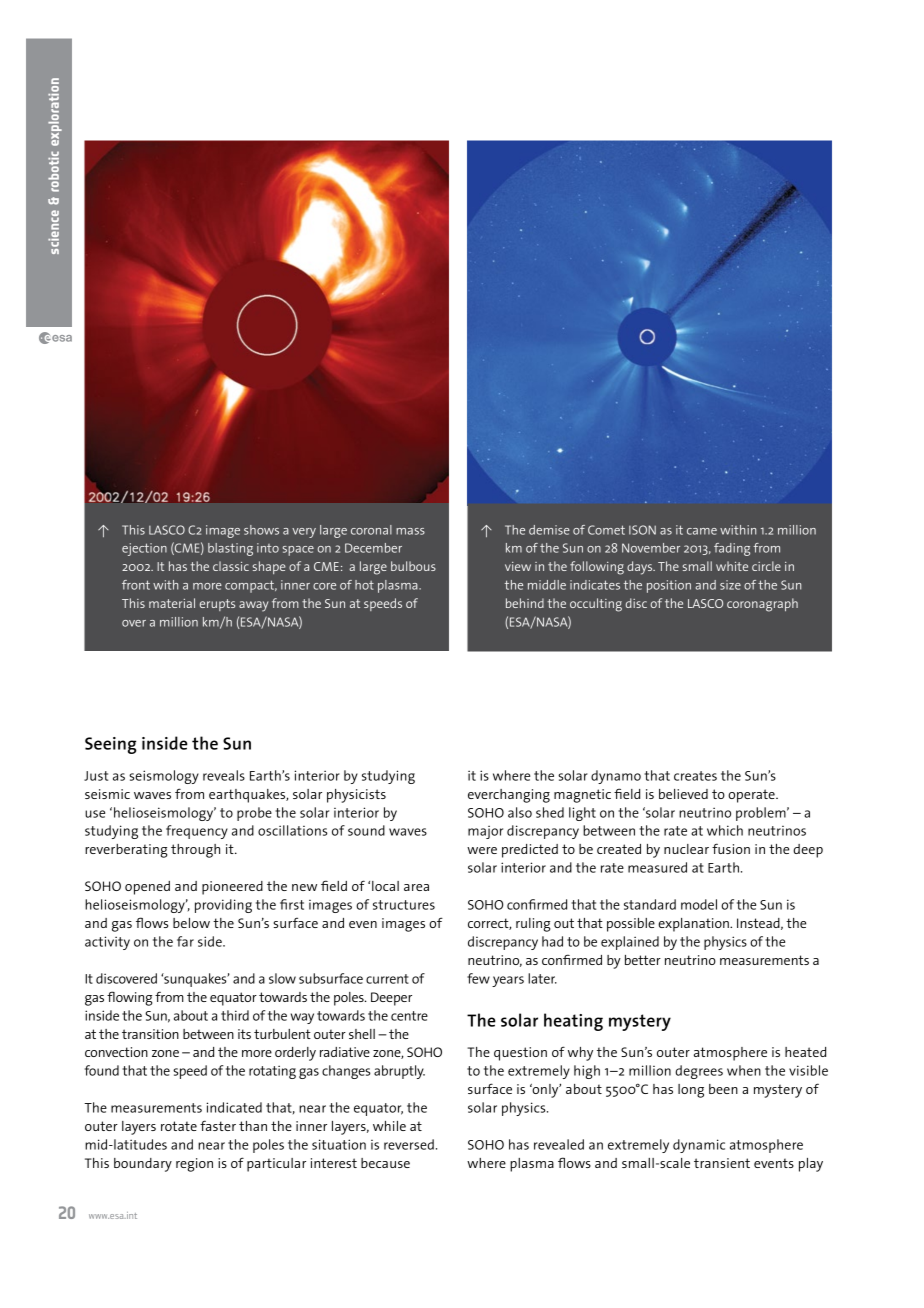  I want to click on region, so click(194, 1165).
